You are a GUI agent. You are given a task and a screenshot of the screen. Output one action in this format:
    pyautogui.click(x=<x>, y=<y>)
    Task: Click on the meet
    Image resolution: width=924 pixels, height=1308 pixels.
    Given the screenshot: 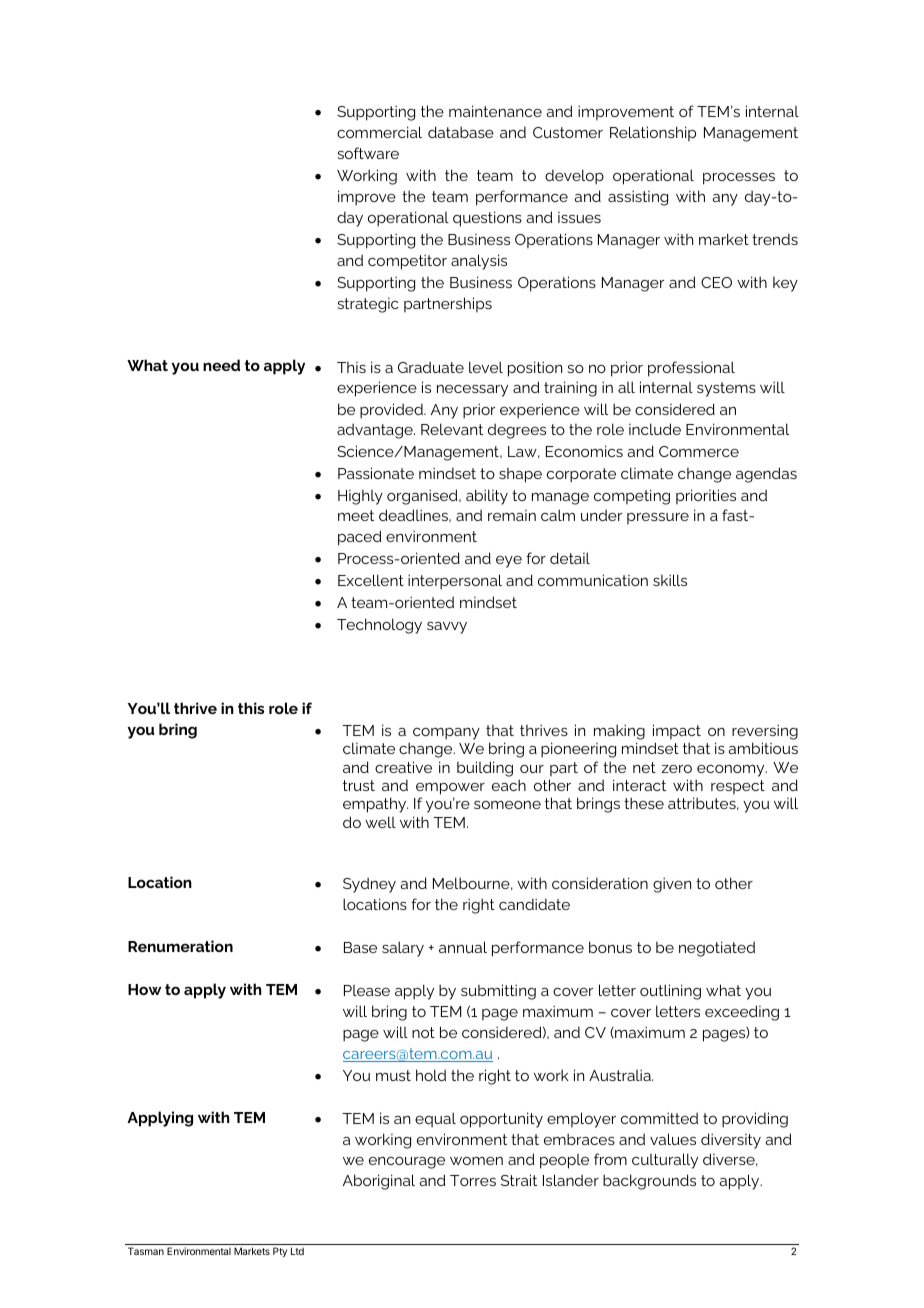 What is the action you would take?
    pyautogui.click(x=356, y=515)
